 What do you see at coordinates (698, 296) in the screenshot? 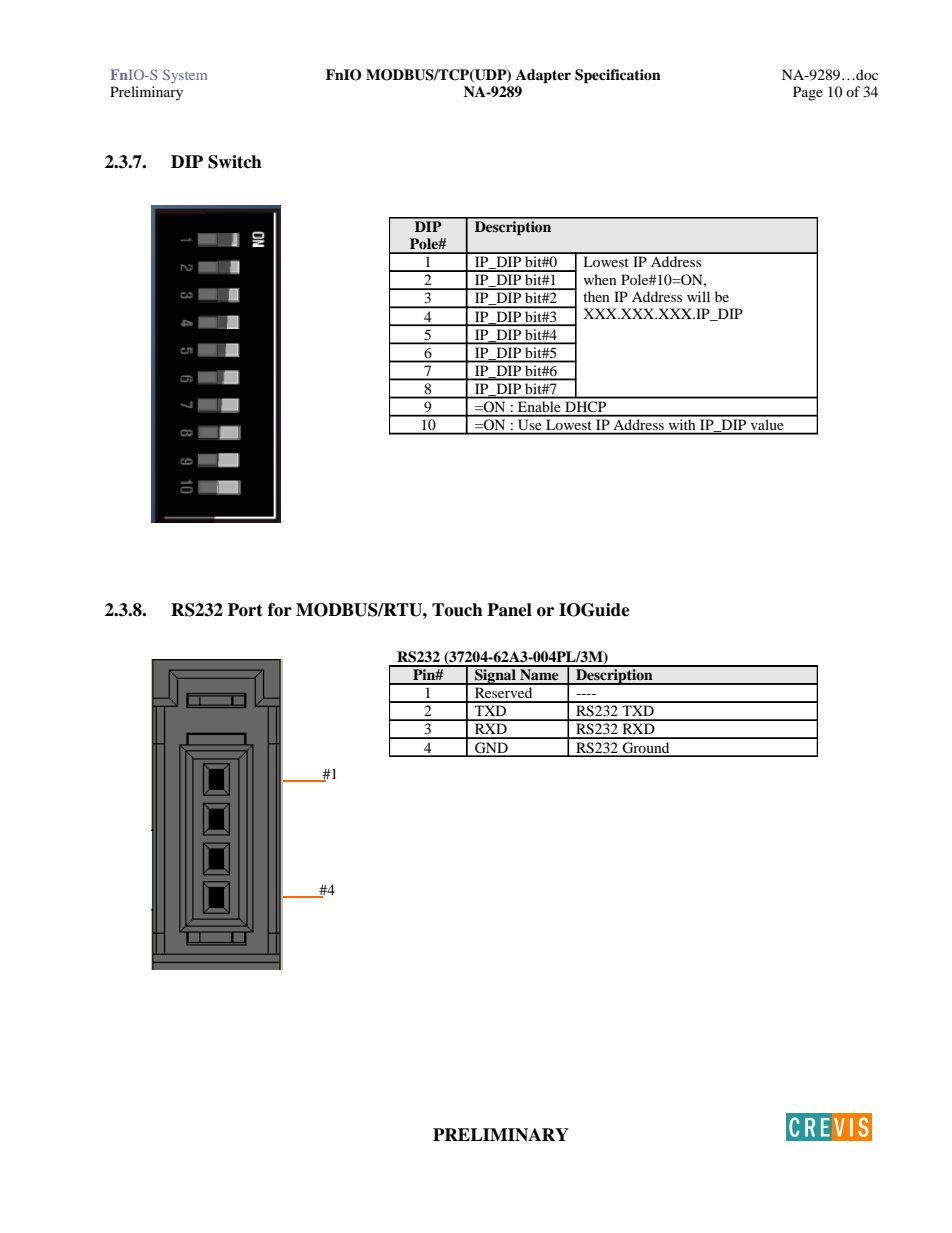
I see `will` at bounding box center [698, 296].
